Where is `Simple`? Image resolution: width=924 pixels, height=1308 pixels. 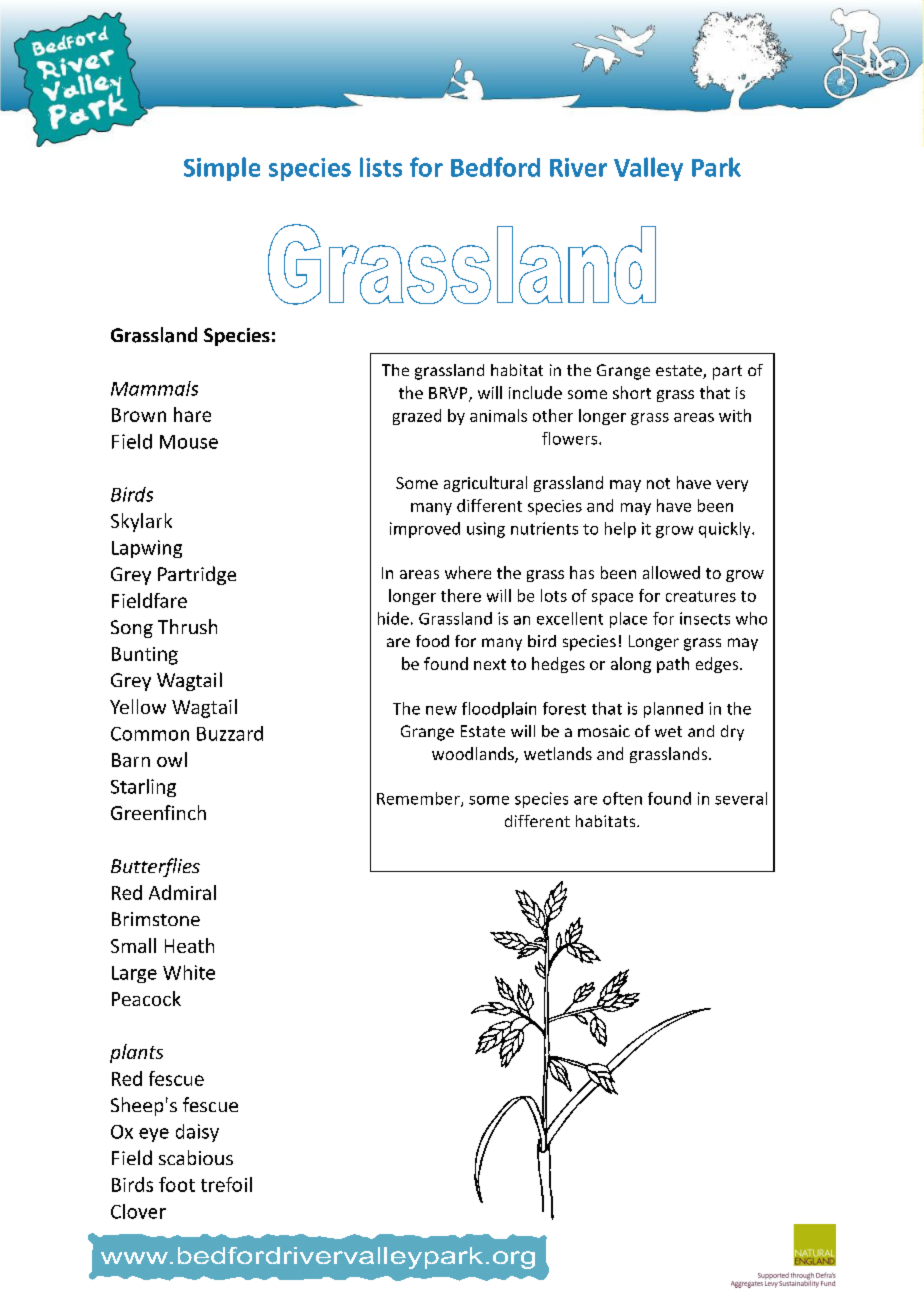
Simple is located at coordinates (222, 169).
